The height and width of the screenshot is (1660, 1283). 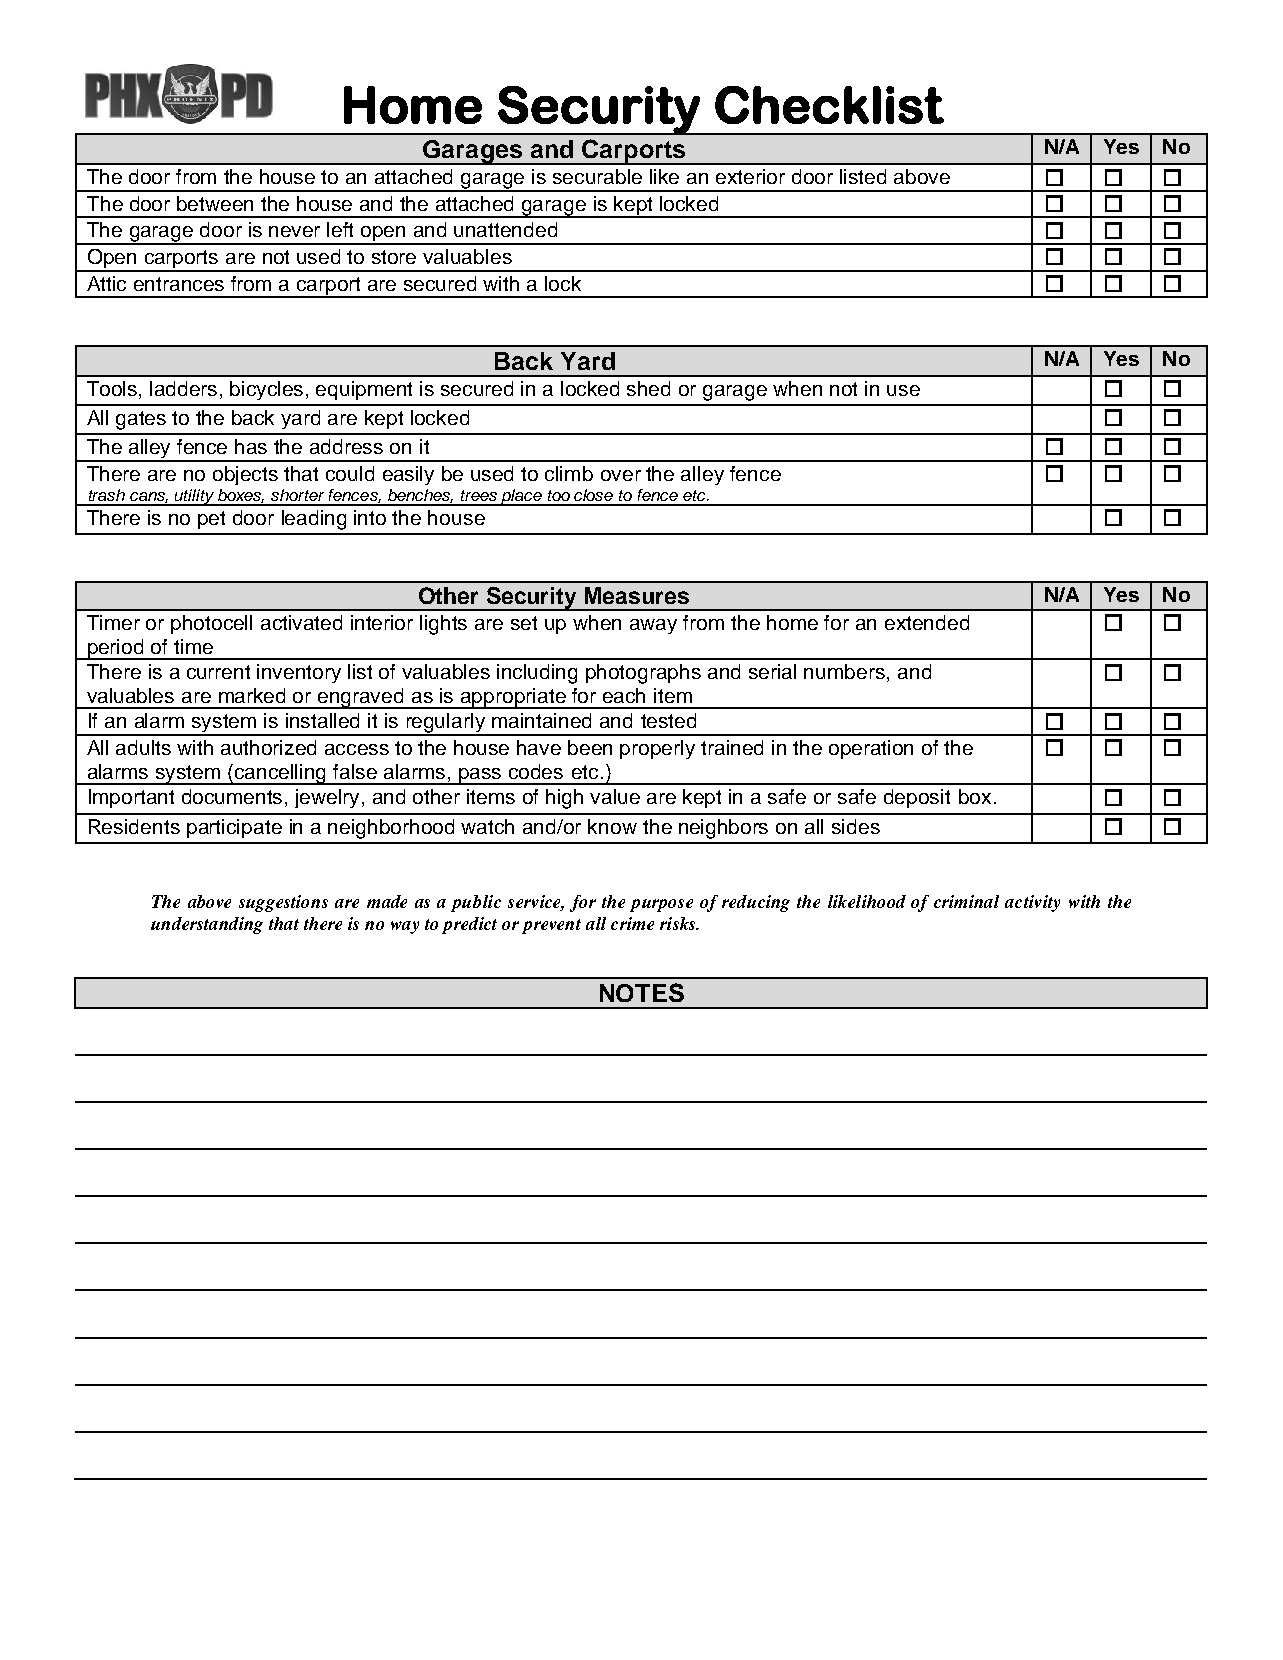 I want to click on exterior, so click(x=750, y=176).
